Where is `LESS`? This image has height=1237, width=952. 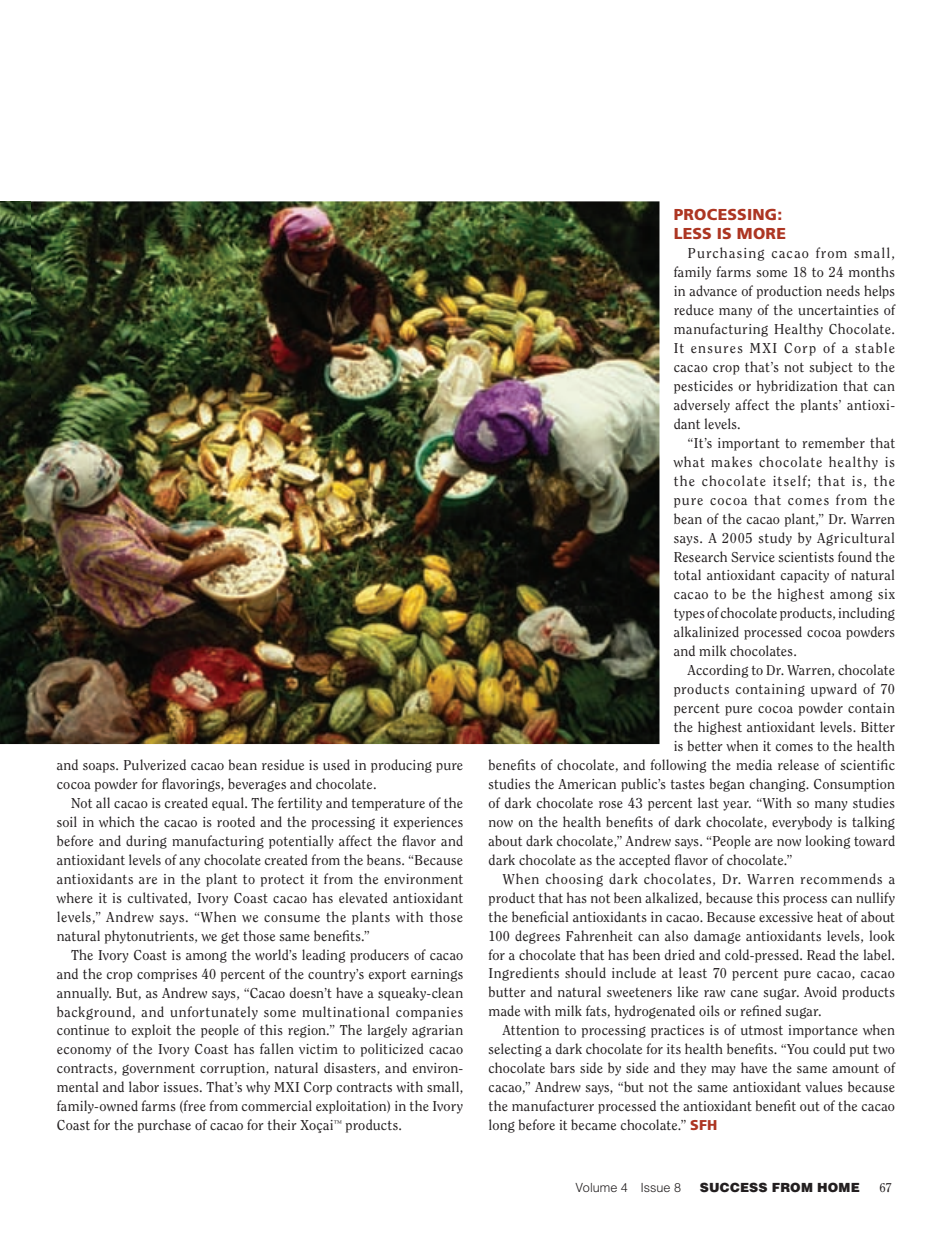
LESS is located at coordinates (692, 233).
